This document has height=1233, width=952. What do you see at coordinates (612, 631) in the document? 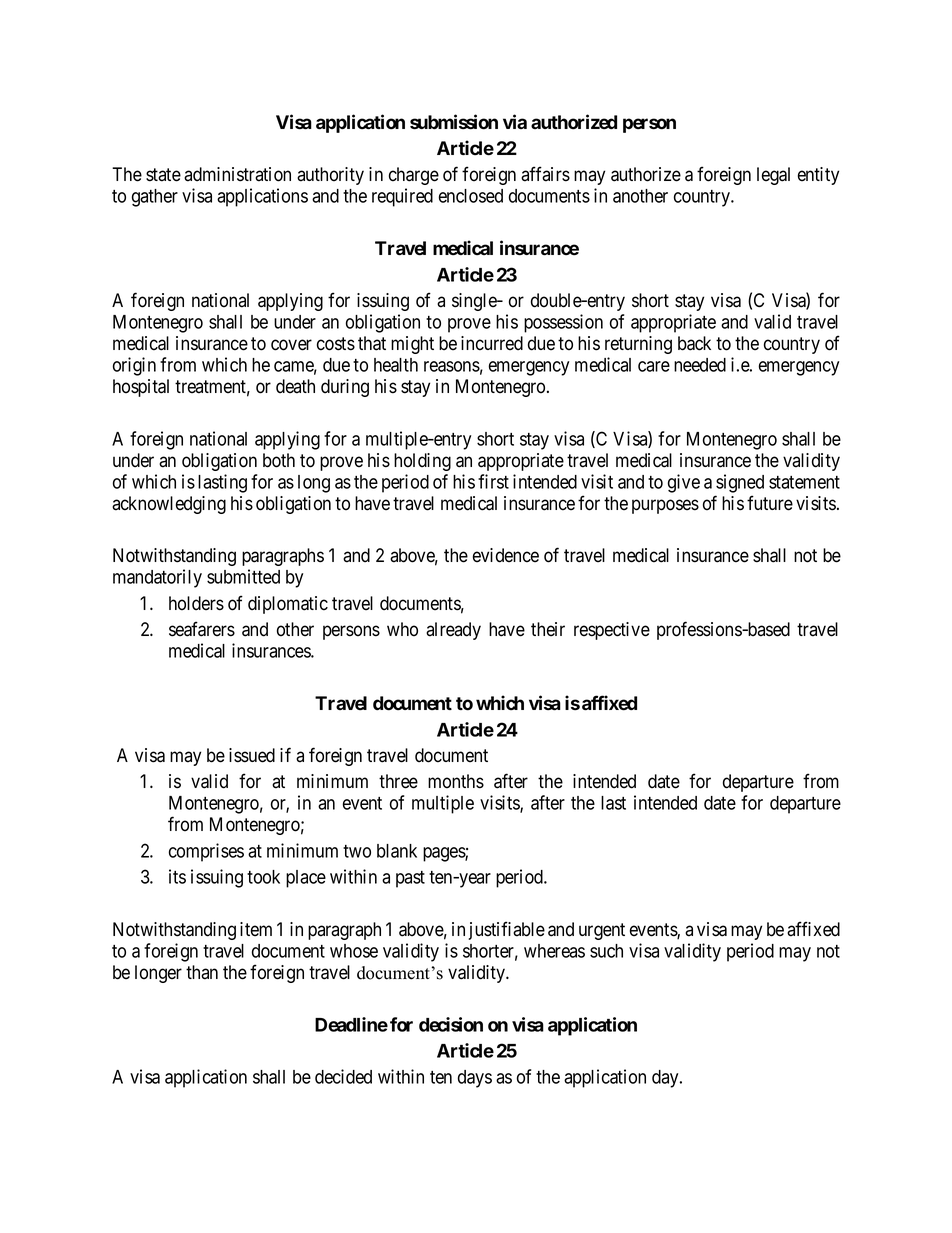
I see `respective` at bounding box center [612, 631].
